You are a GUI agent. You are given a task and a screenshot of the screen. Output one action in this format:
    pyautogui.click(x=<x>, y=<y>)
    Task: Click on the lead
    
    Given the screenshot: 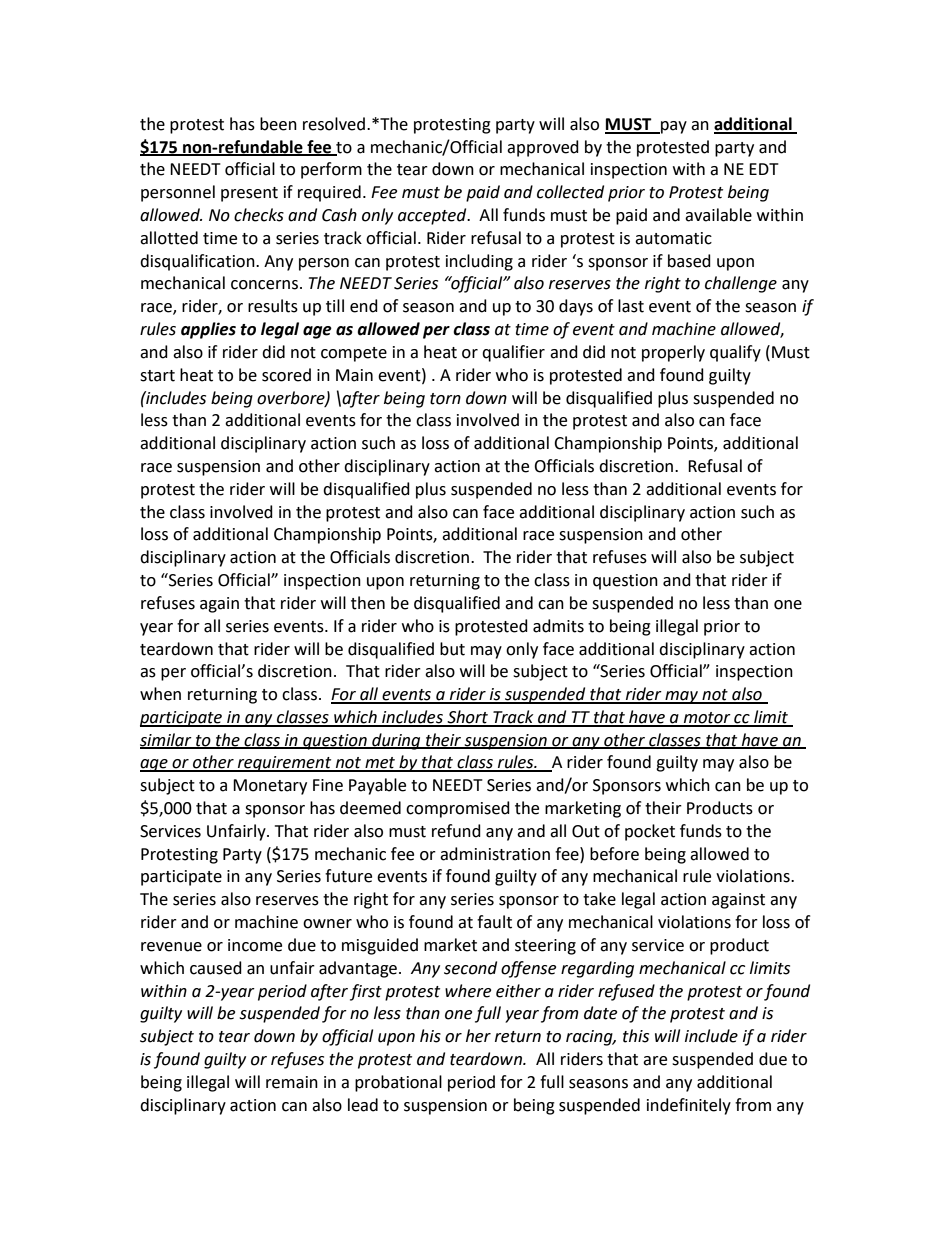 What is the action you would take?
    pyautogui.click(x=363, y=1105)
